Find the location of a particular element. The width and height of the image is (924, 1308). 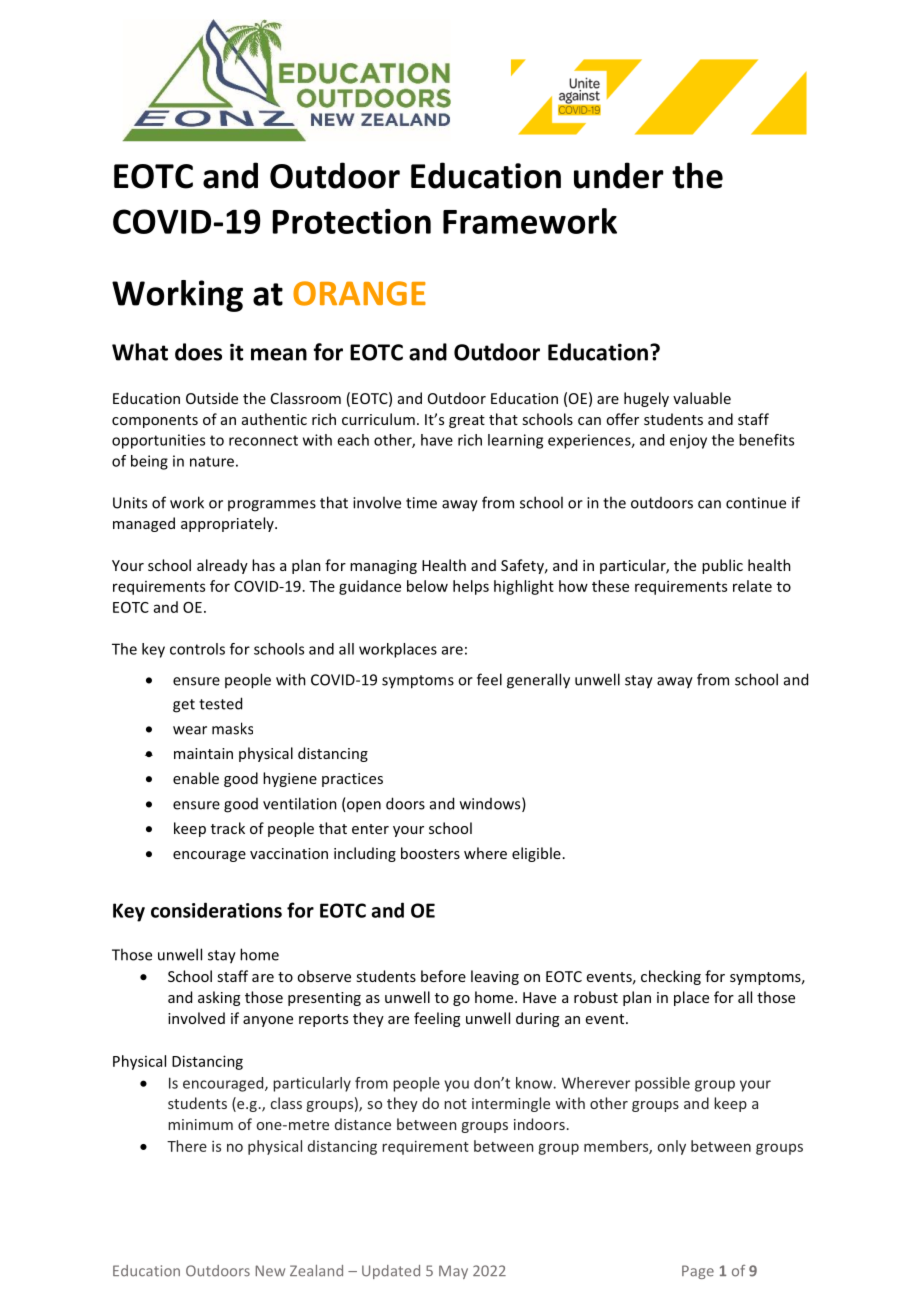

Outside is located at coordinates (212, 398).
